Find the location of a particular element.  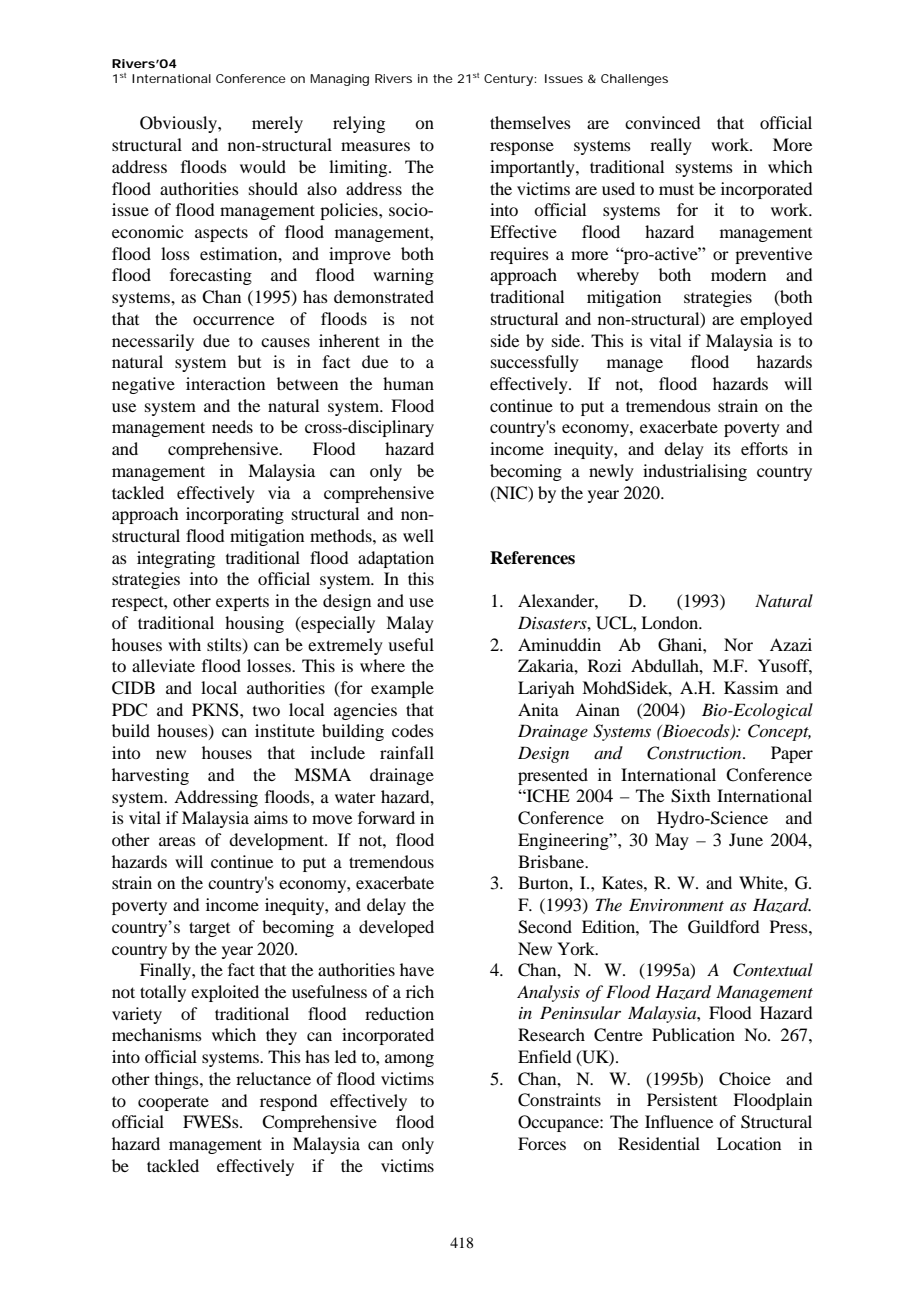

rainfall is located at coordinates (407, 752).
